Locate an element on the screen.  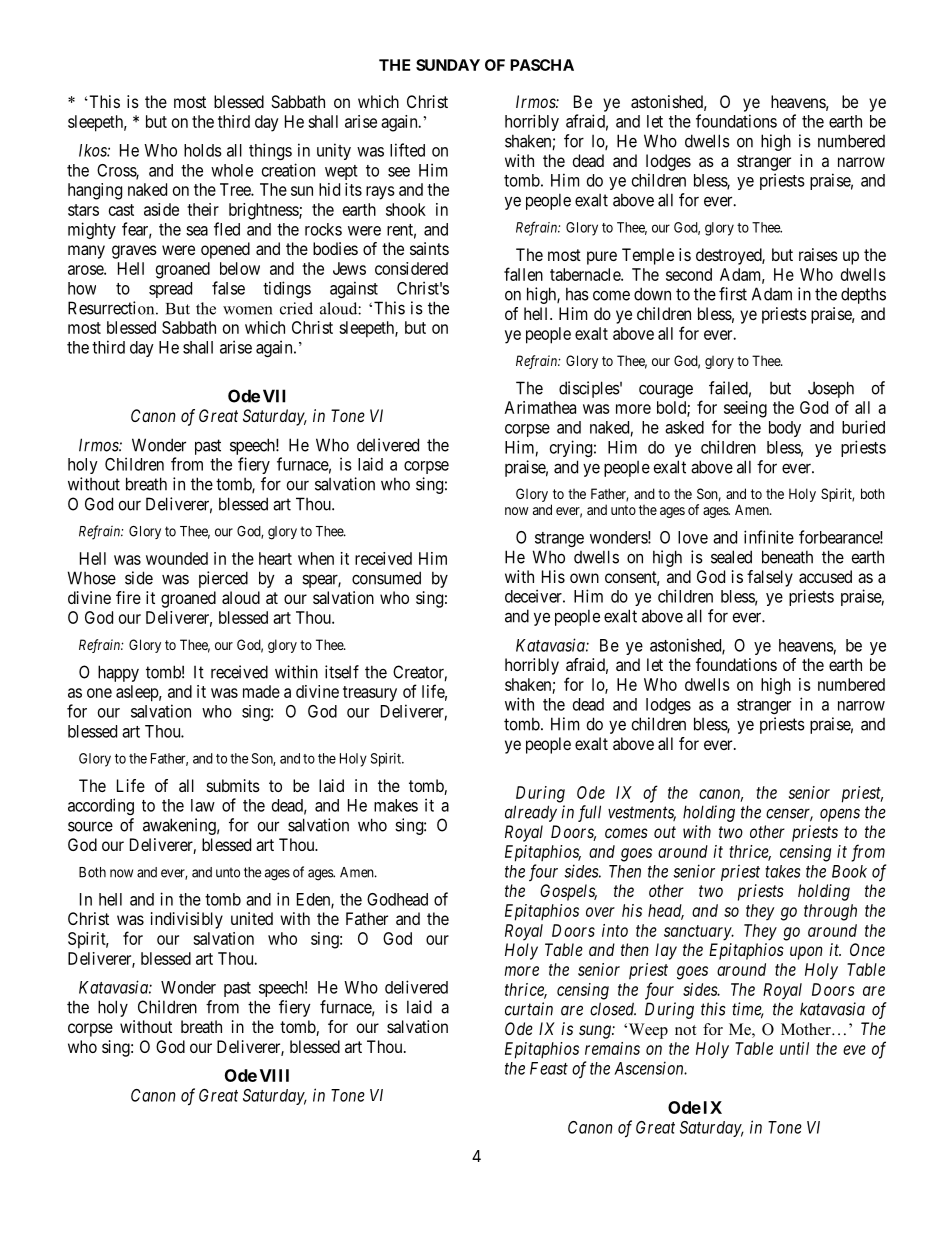
consumed is located at coordinates (386, 578).
